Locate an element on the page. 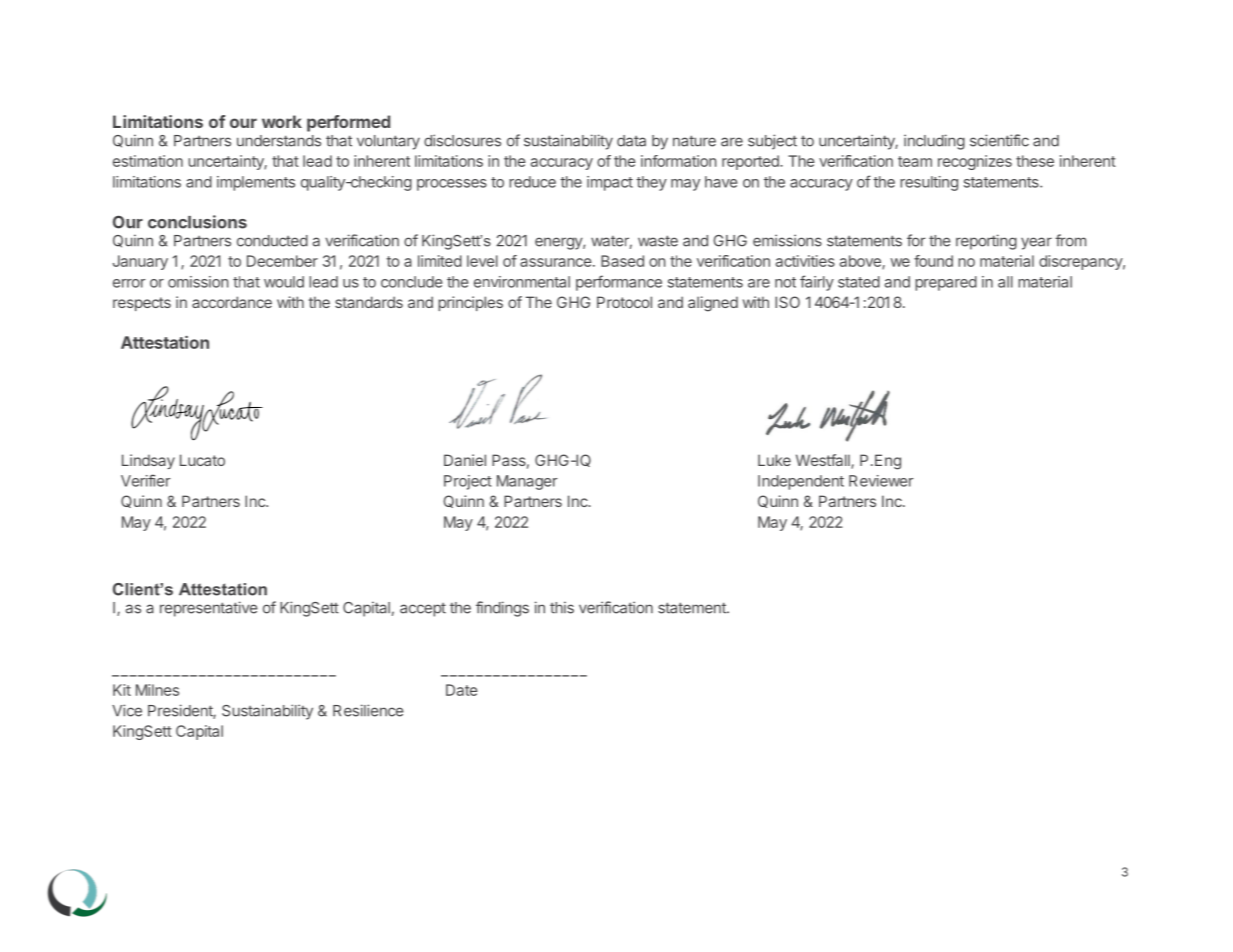  Date is located at coordinates (462, 690).
